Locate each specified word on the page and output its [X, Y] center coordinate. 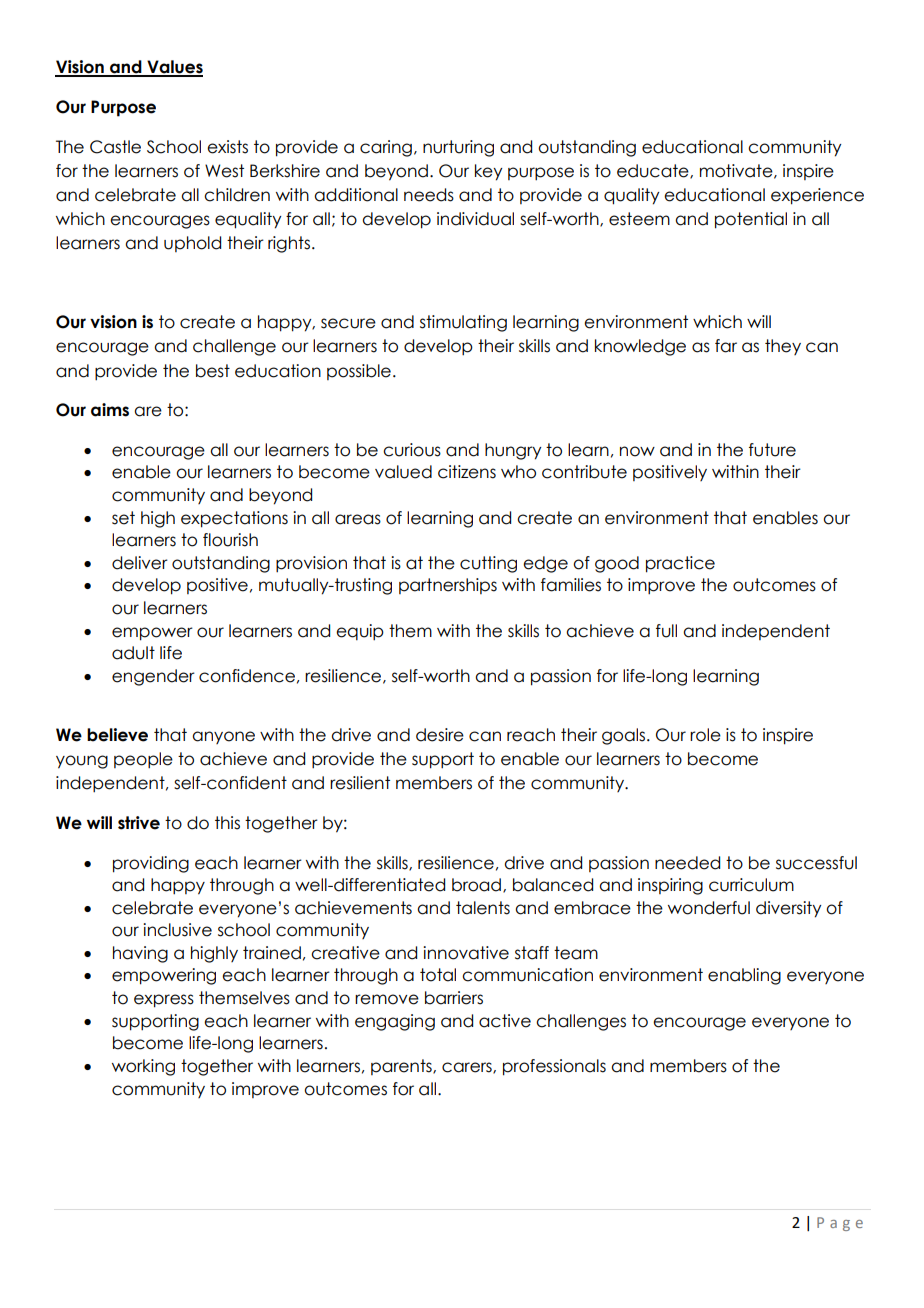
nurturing [458, 148]
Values [174, 68]
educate [654, 171]
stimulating [463, 323]
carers [468, 1068]
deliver [140, 563]
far [726, 346]
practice [680, 564]
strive [139, 823]
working [143, 1067]
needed [687, 863]
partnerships [448, 586]
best [213, 371]
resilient [360, 783]
